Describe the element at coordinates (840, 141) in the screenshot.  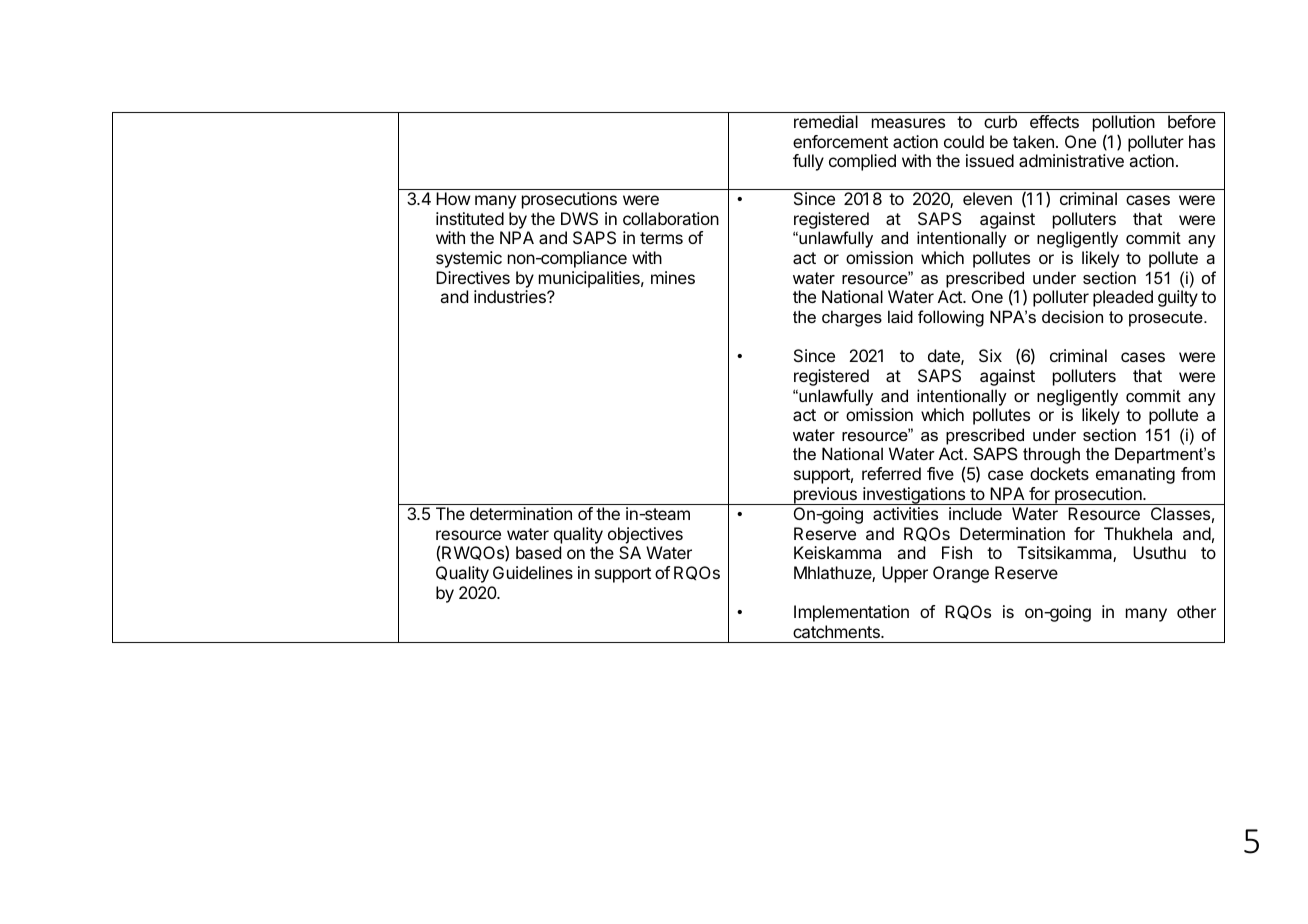
I see `enforcement` at that location.
